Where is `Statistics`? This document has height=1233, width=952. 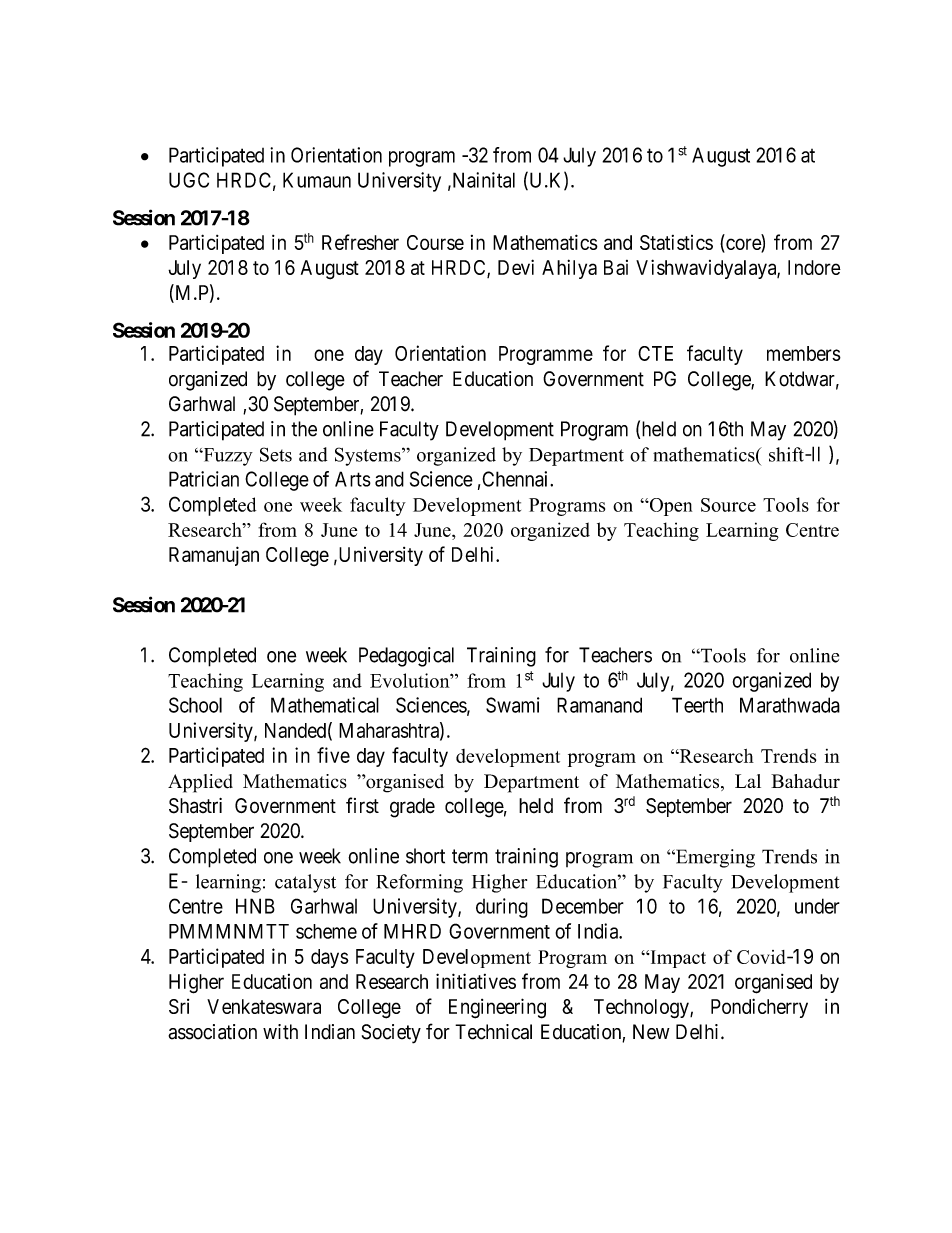 Statistics is located at coordinates (676, 242).
